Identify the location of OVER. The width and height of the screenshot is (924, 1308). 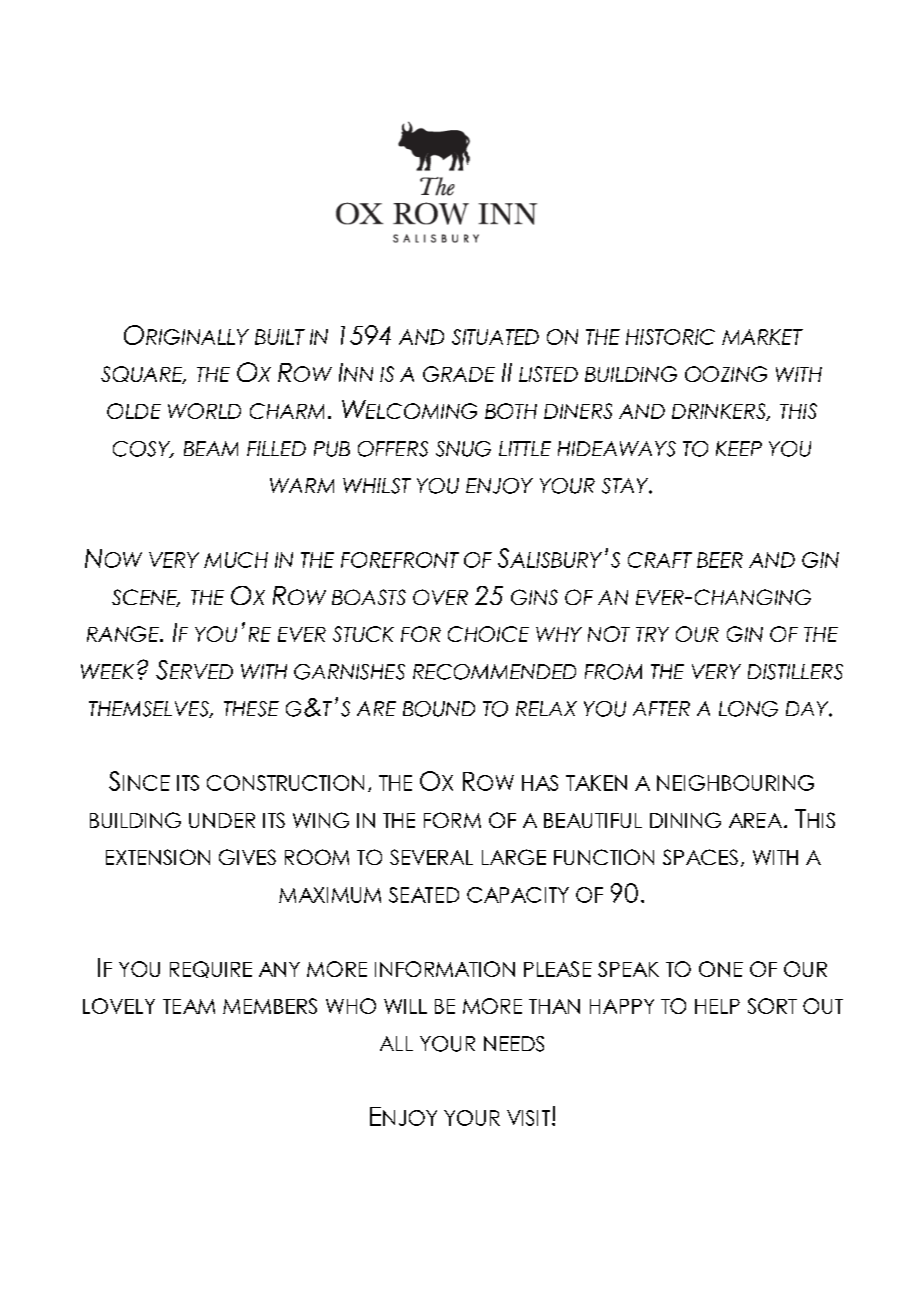
(440, 597).
